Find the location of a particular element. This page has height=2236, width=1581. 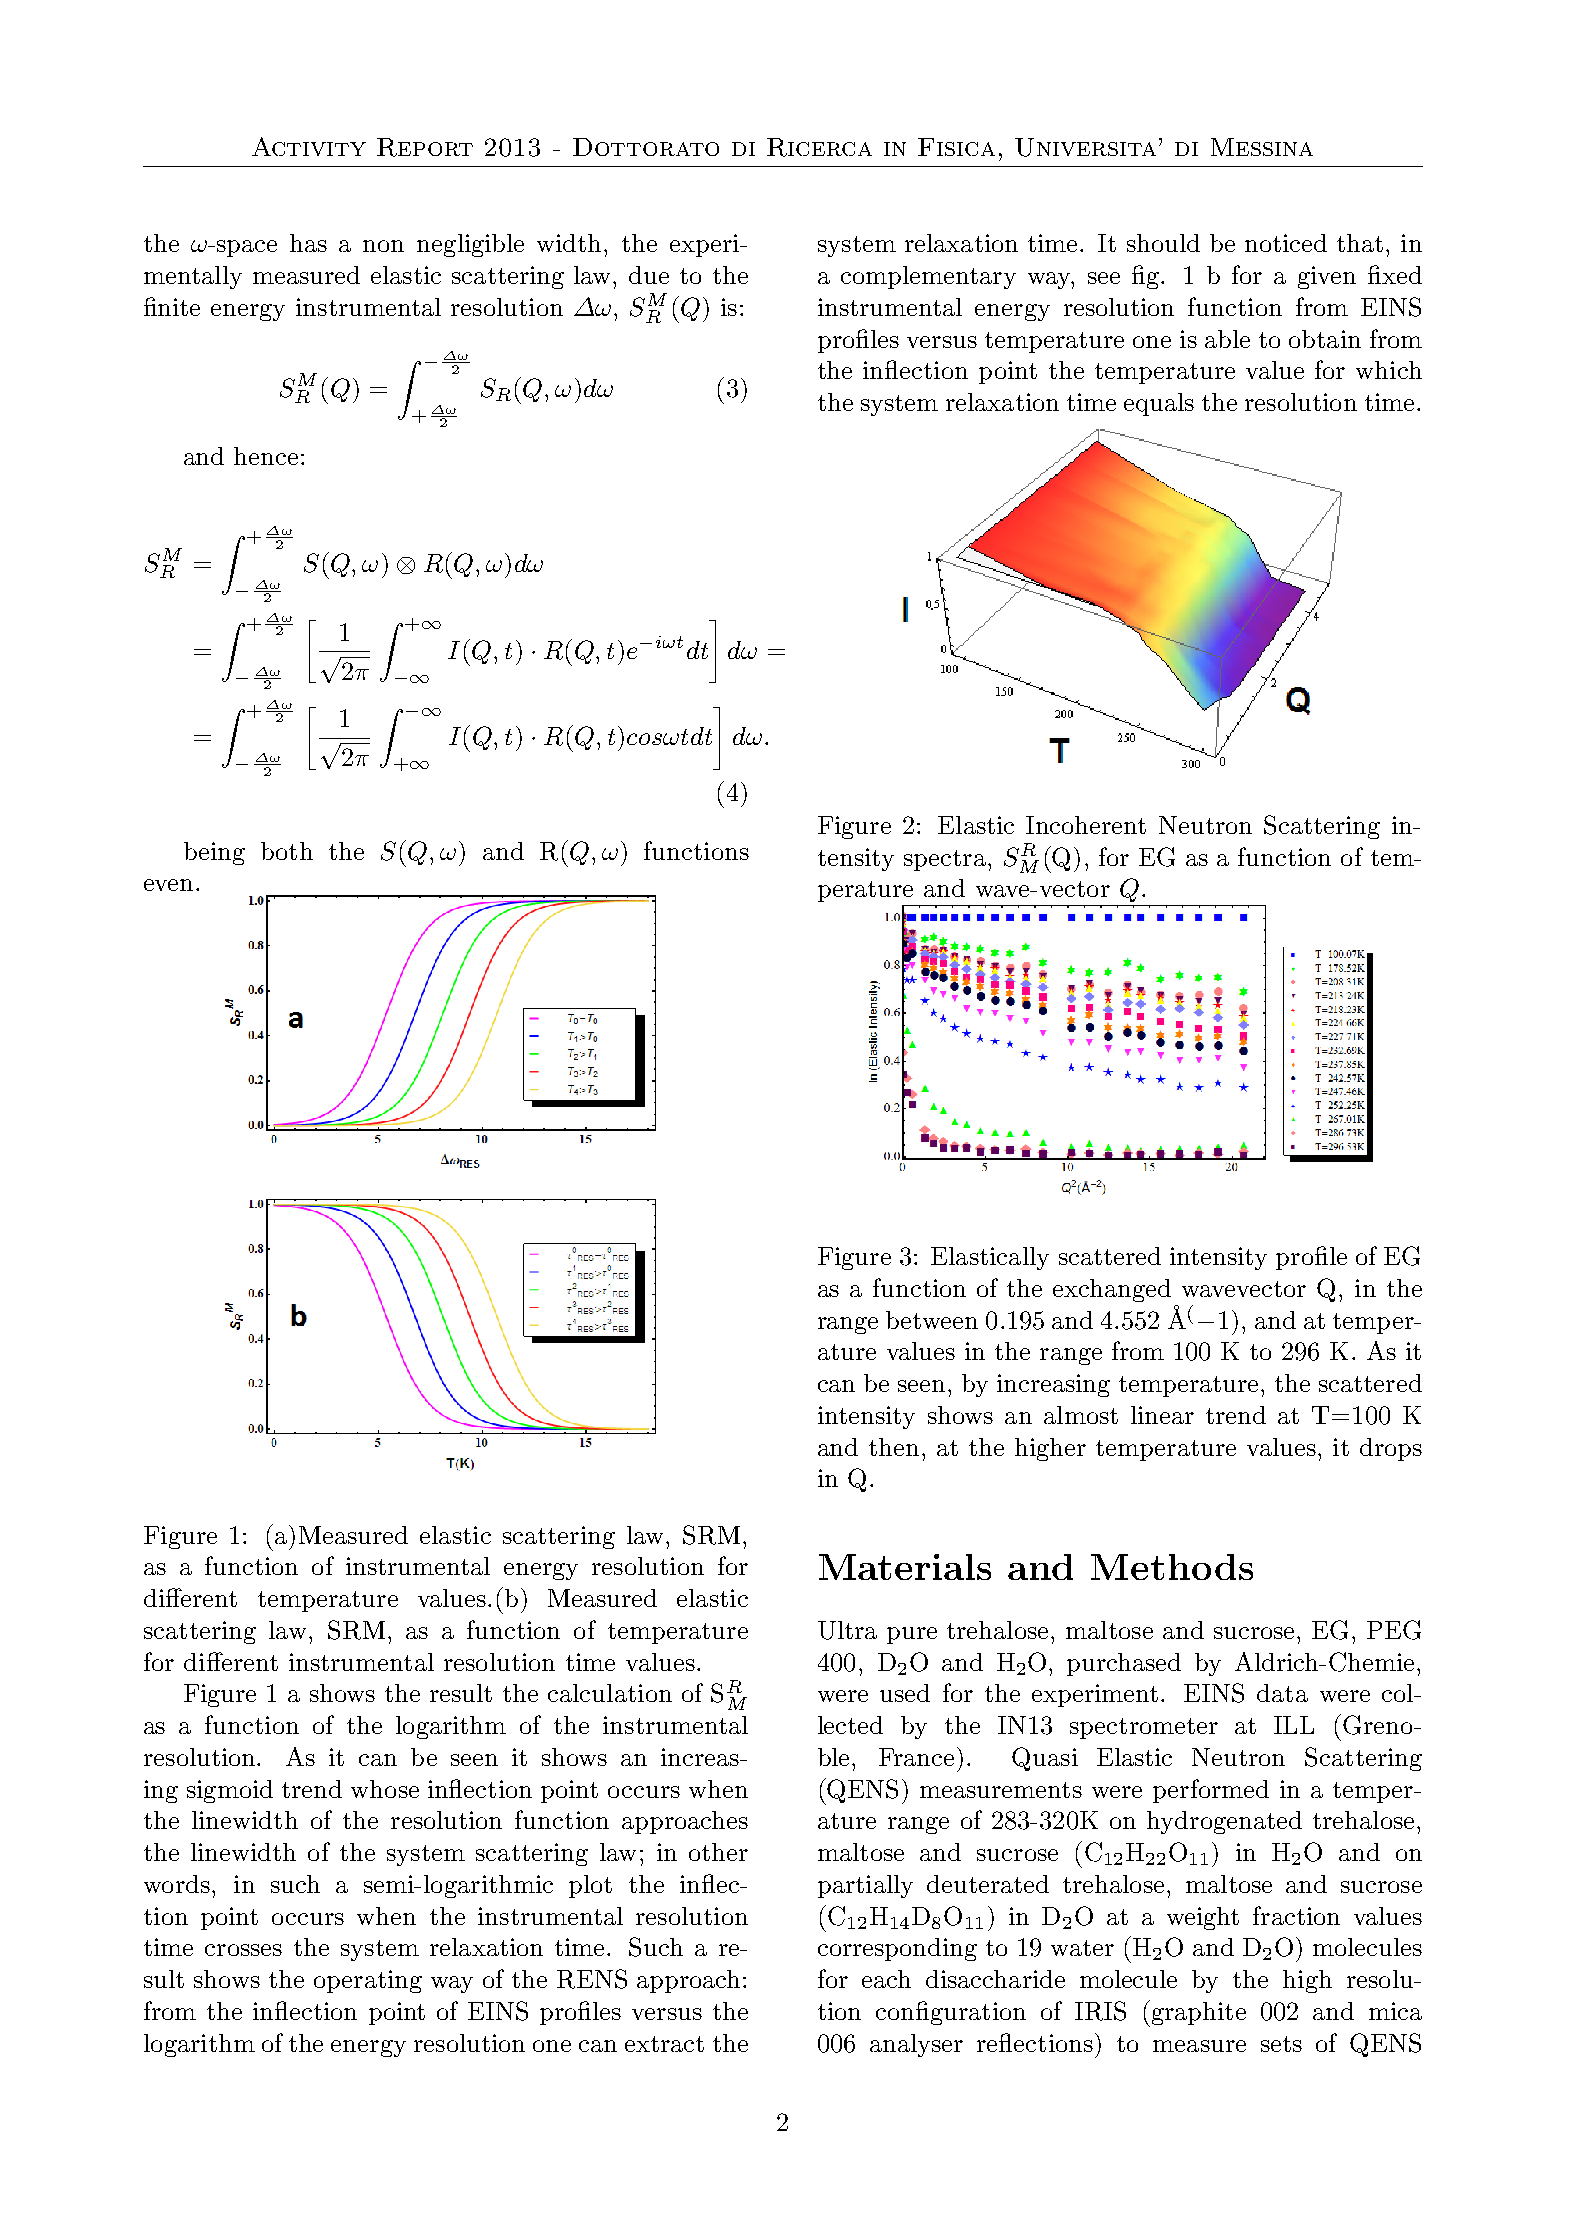

Incoherent is located at coordinates (1086, 825).
